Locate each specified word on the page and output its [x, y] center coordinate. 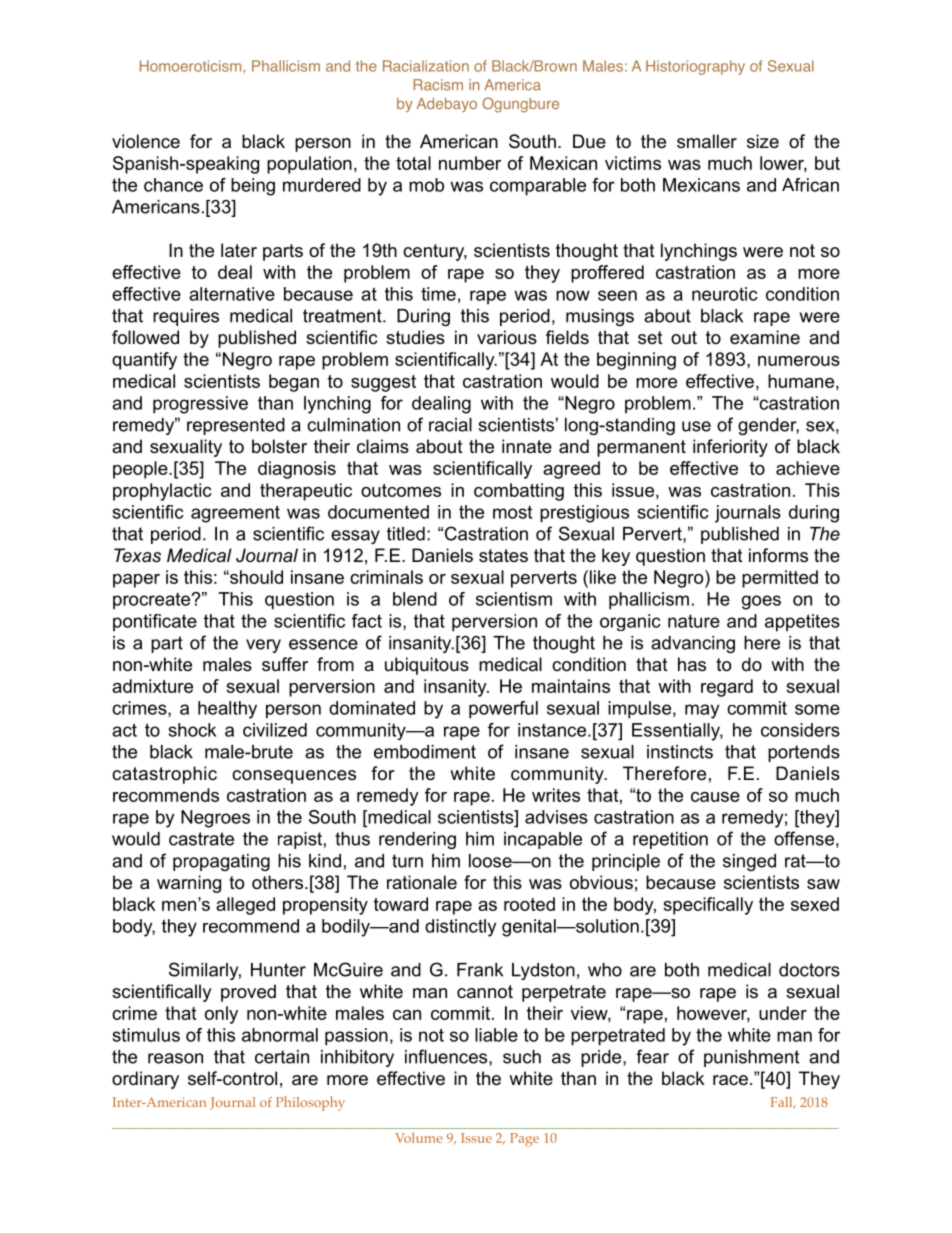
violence [146, 141]
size [763, 141]
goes [761, 602]
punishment [751, 1058]
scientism [514, 599]
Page [524, 1140]
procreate [153, 601]
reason [175, 1058]
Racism [438, 85]
